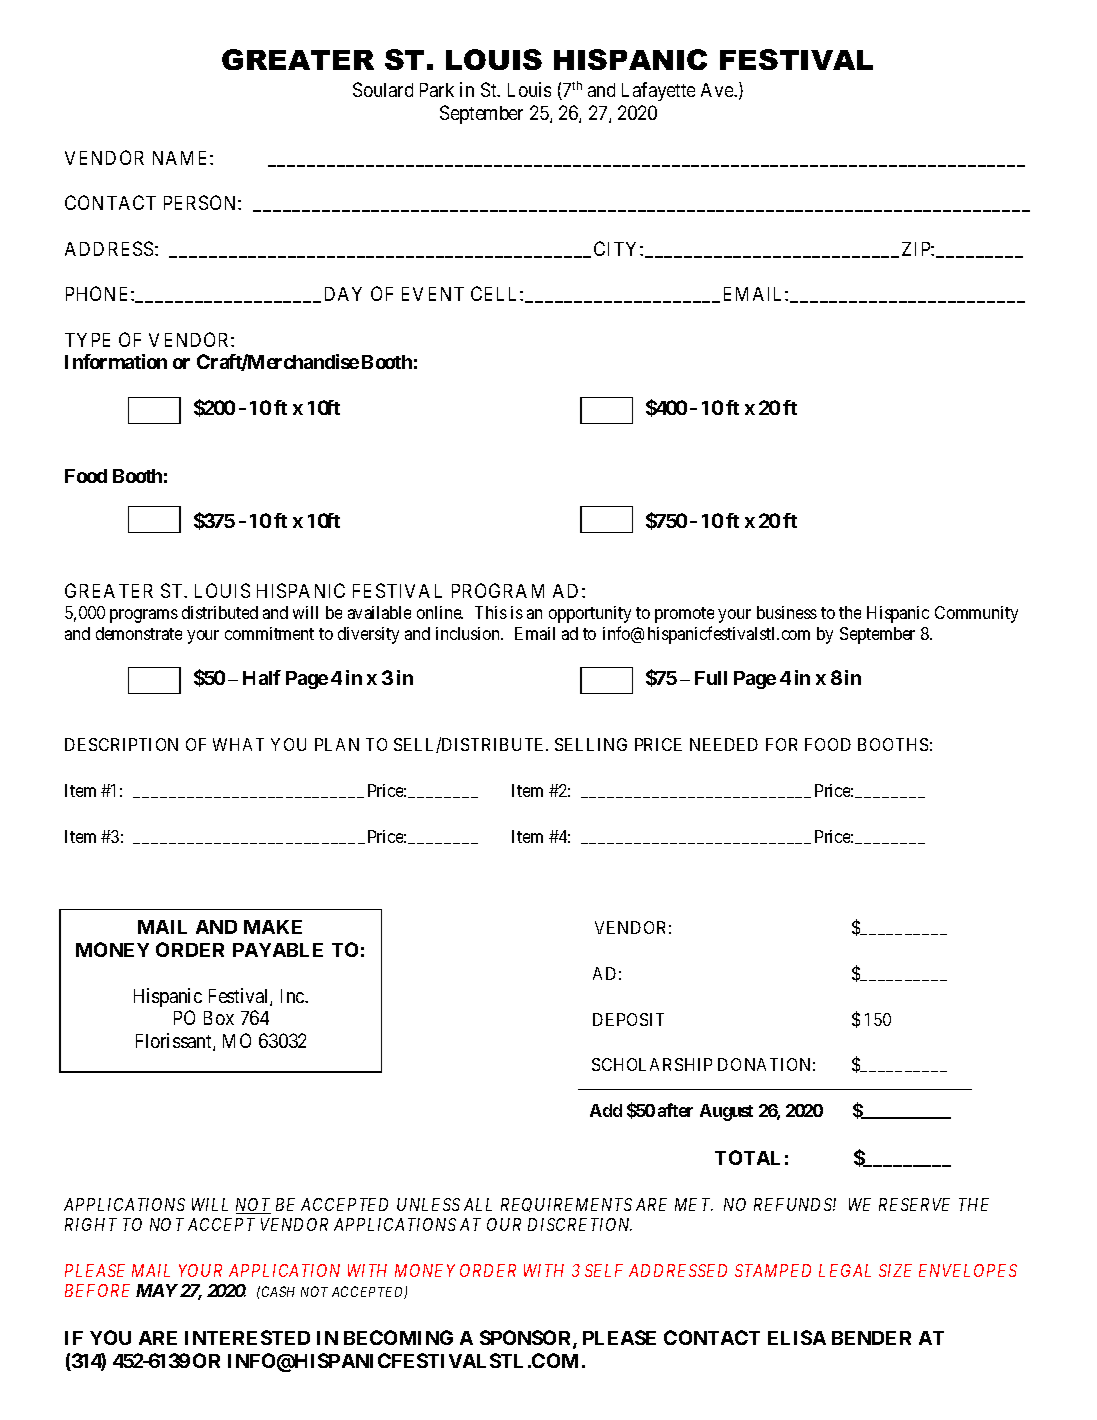 Image resolution: width=1097 pixels, height=1420 pixels. Describe the element at coordinates (976, 614) in the screenshot. I see `Community` at that location.
